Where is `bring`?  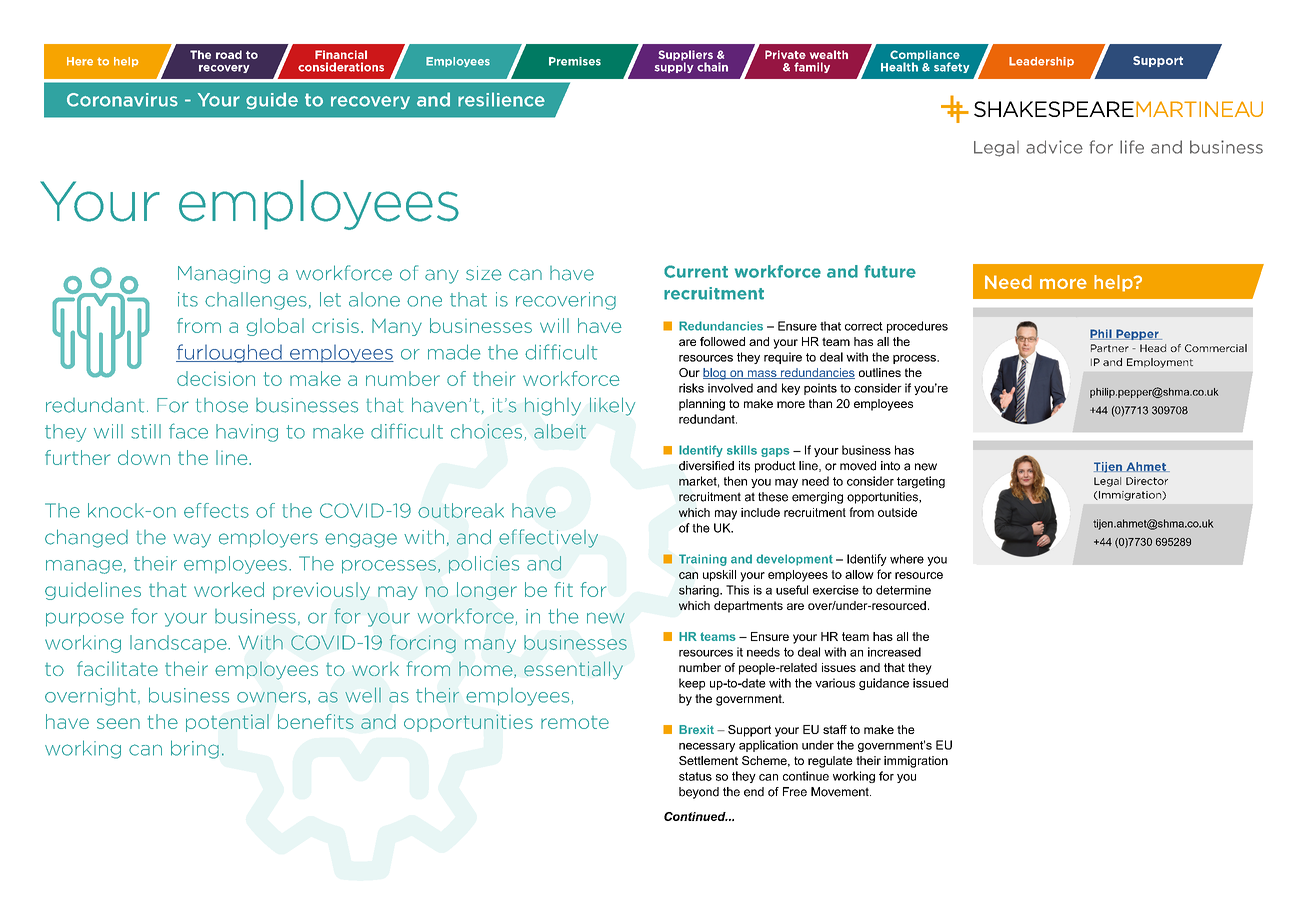 bring is located at coordinates (195, 749).
